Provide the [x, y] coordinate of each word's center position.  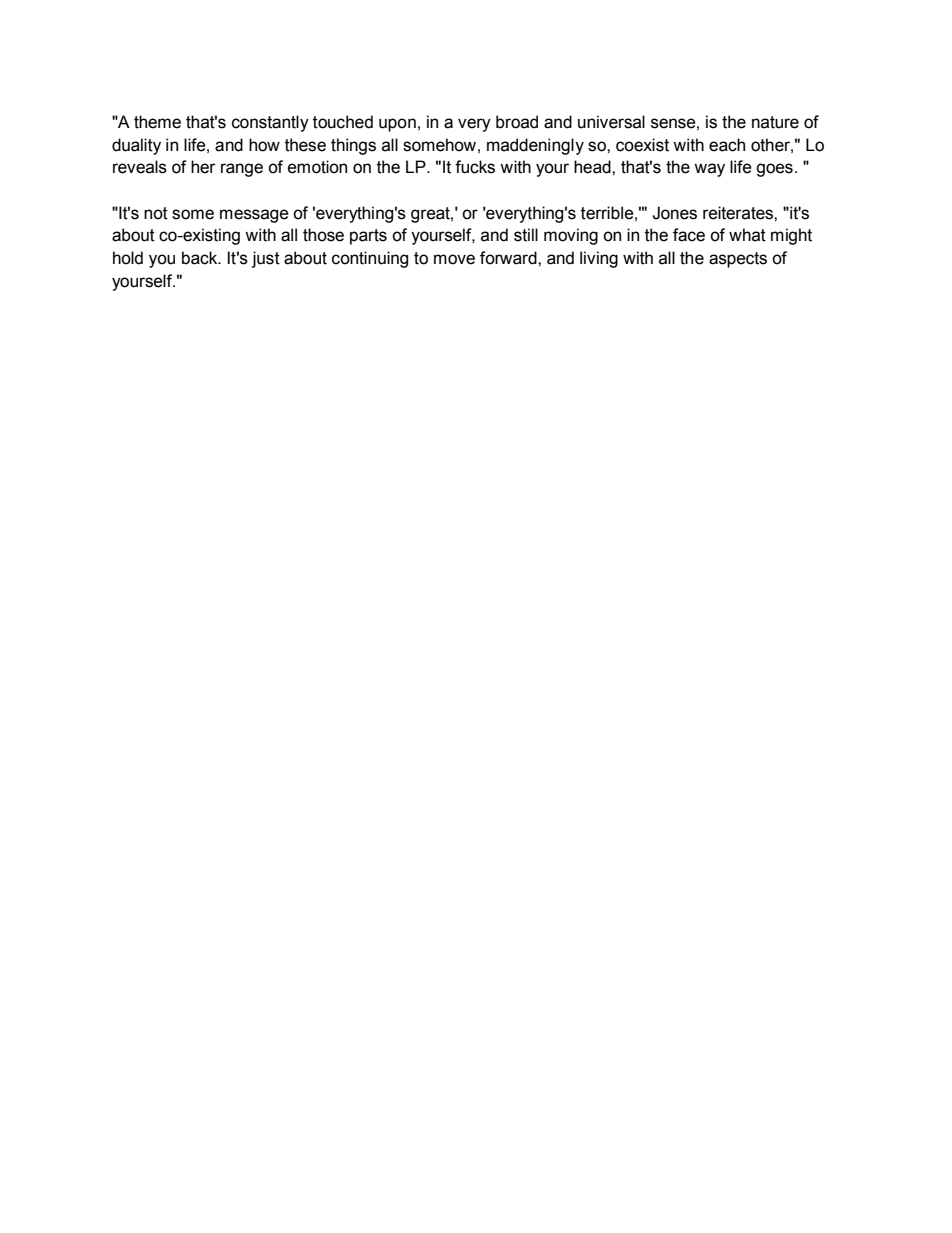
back [201, 258]
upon [397, 125]
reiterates [739, 213]
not [156, 213]
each [727, 145]
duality [136, 146]
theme [157, 122]
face [689, 235]
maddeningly [535, 146]
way [709, 170]
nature [775, 122]
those [323, 235]
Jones [674, 213]
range [242, 170]
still [526, 235]
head [593, 167]
